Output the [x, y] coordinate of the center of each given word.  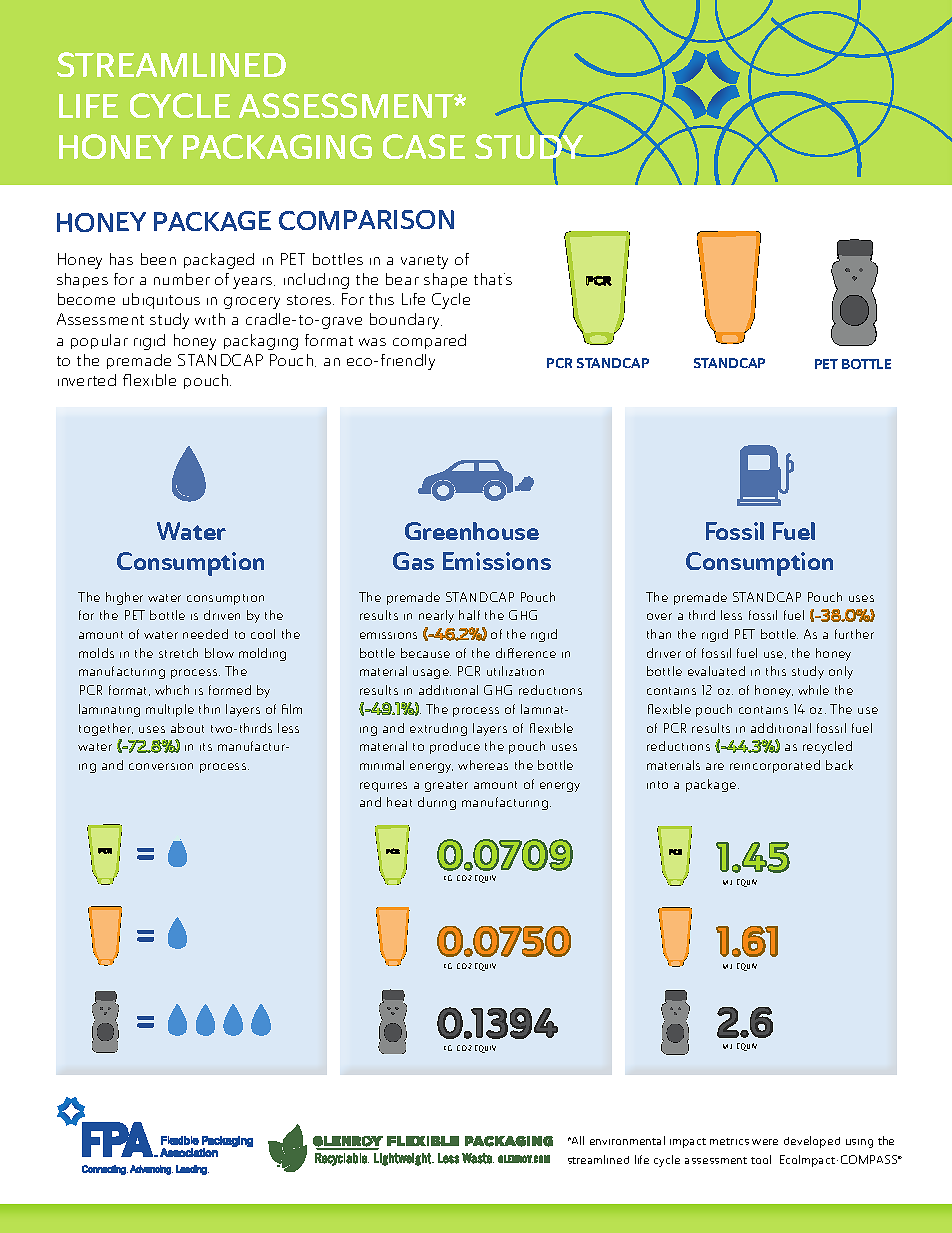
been [158, 259]
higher [124, 598]
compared [429, 341]
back [839, 765]
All [577, 1140]
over [659, 616]
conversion [161, 766]
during [437, 803]
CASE [424, 146]
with [210, 319]
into [657, 785]
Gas [413, 561]
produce [455, 747]
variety [424, 262]
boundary [406, 321]
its [206, 747]
